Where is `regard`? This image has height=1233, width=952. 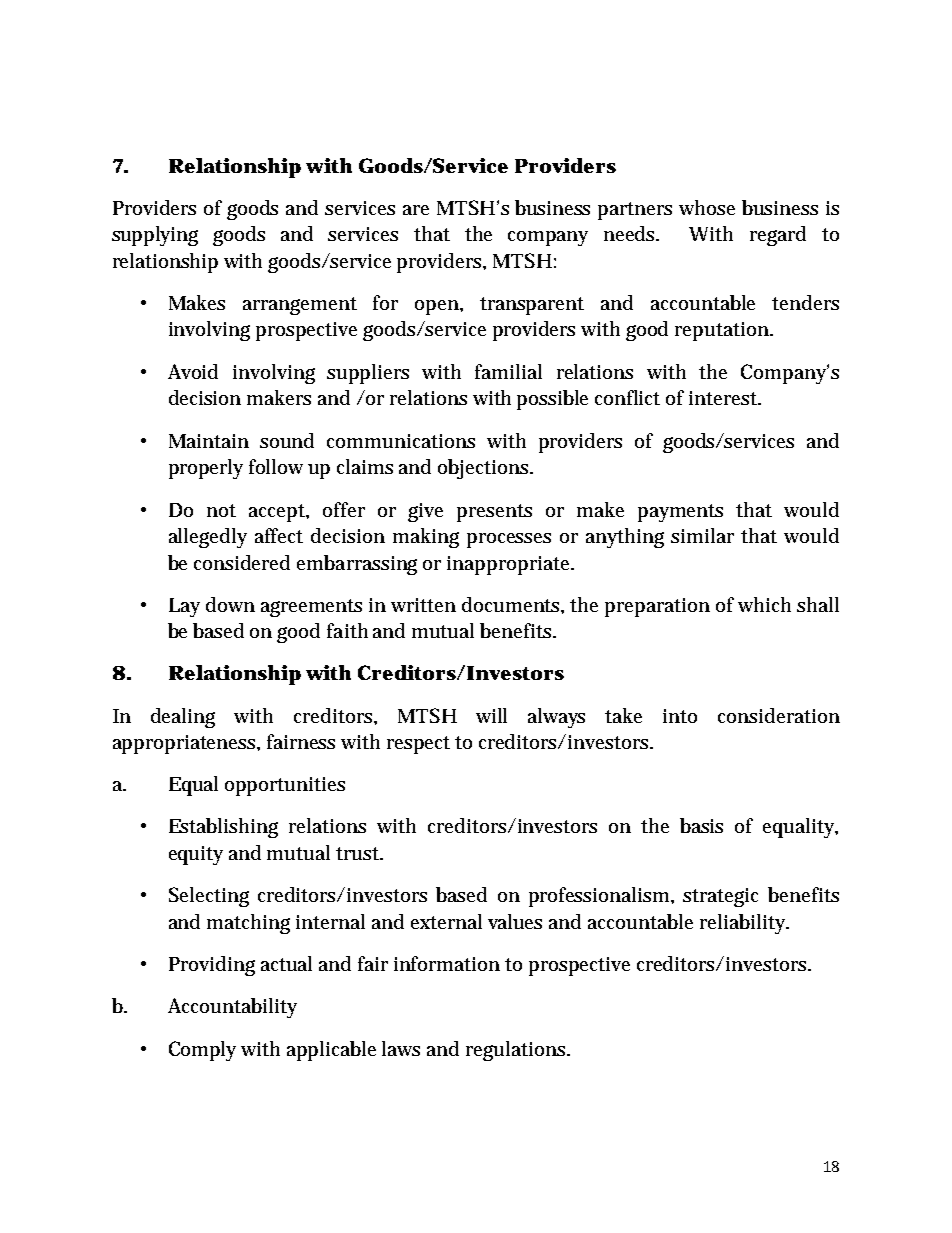
regard is located at coordinates (778, 236).
